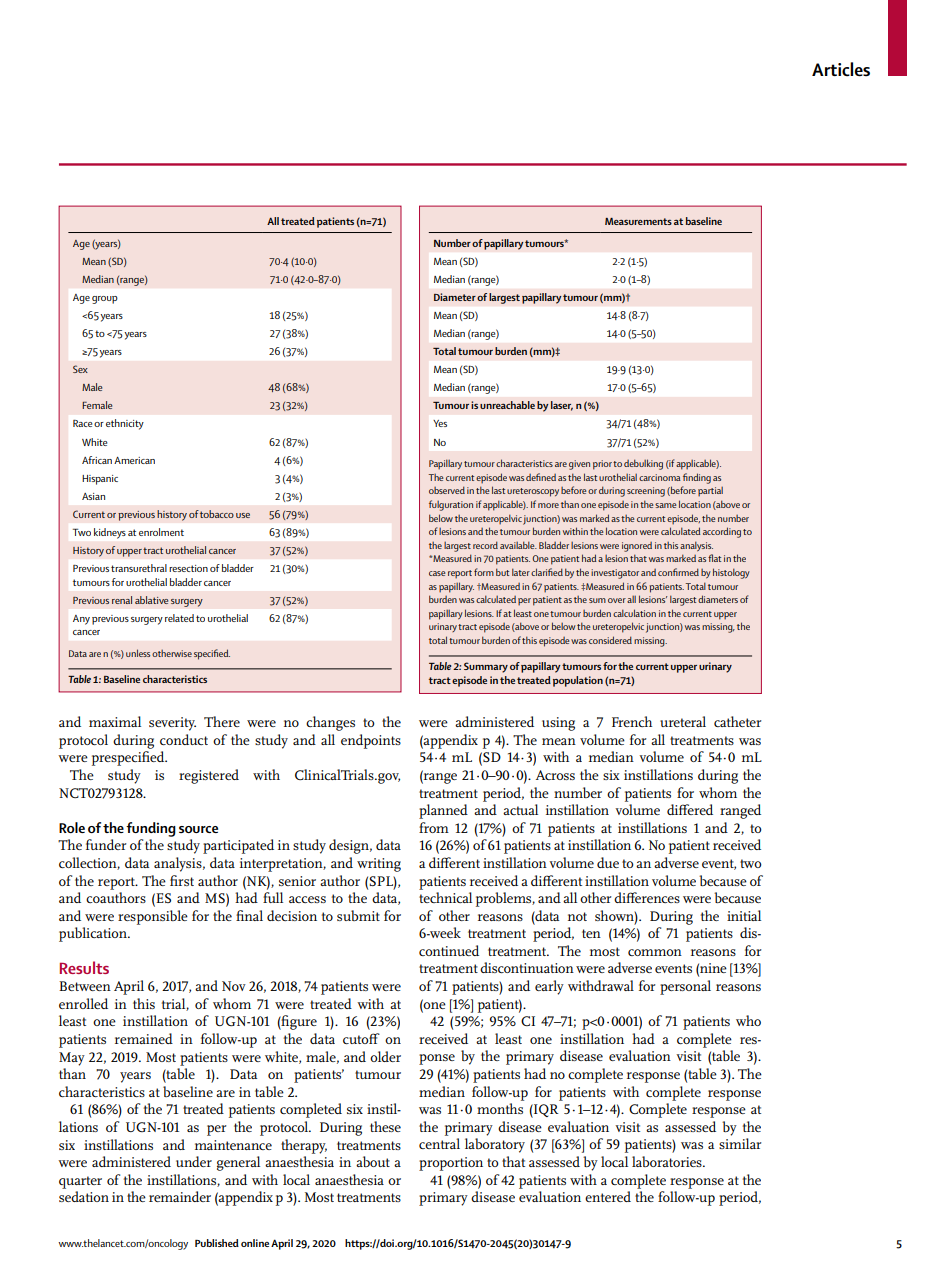  Describe the element at coordinates (486, 667) in the screenshot. I see `Summary` at that location.
